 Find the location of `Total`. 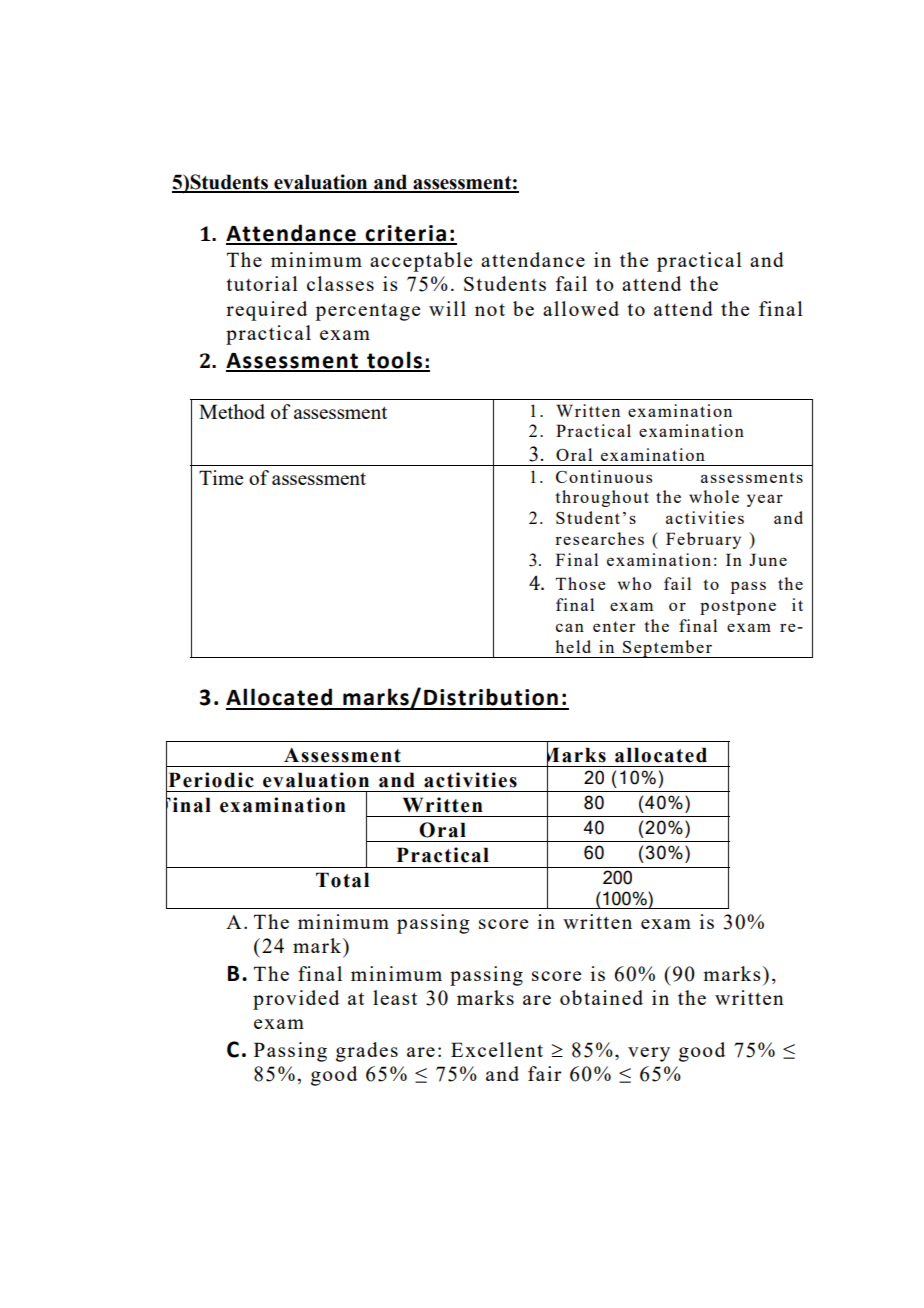

Total is located at coordinates (342, 880).
